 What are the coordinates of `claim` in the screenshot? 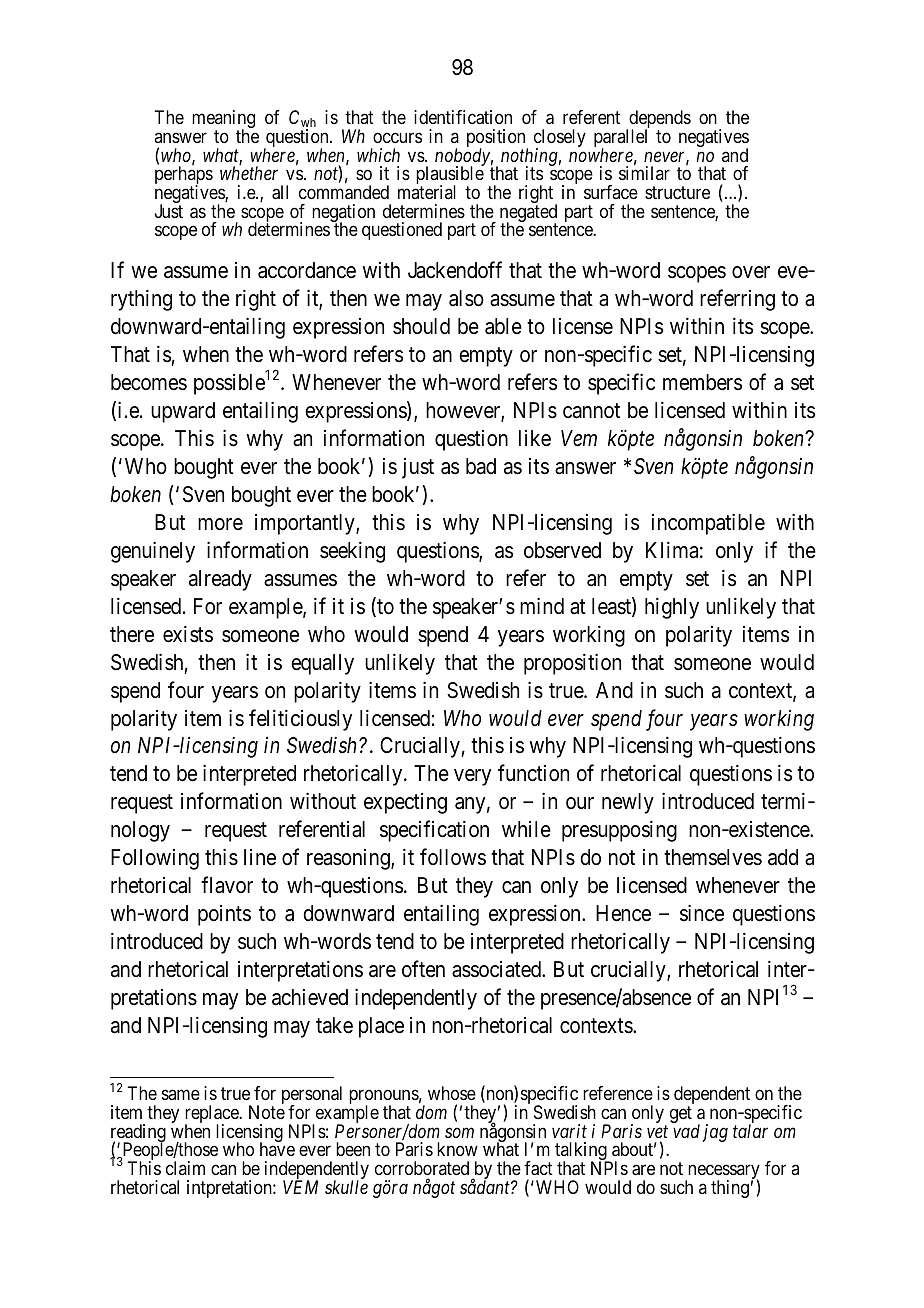 It's located at (185, 1168).
